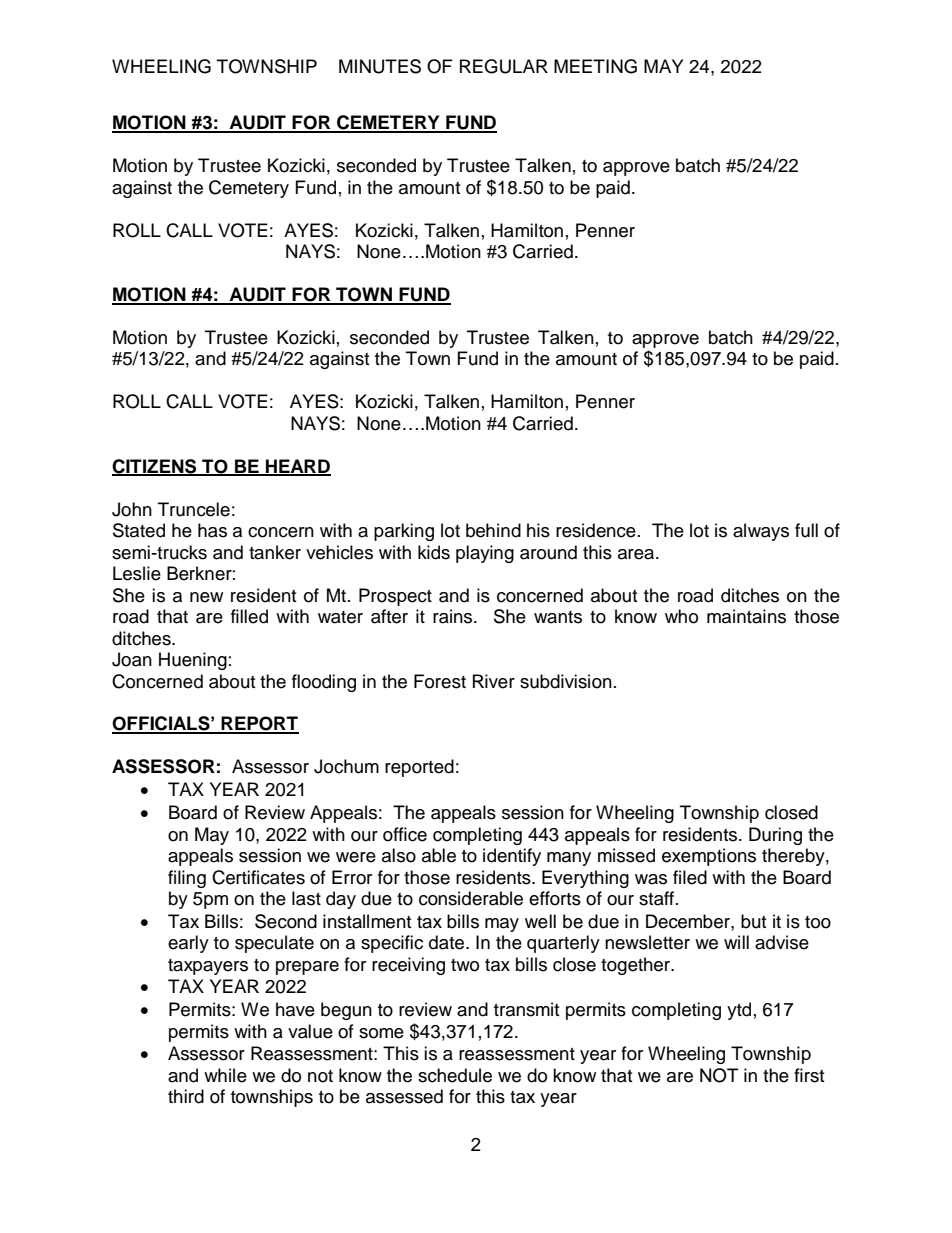 This screenshot has height=1233, width=952. I want to click on MINUTES, so click(380, 66).
